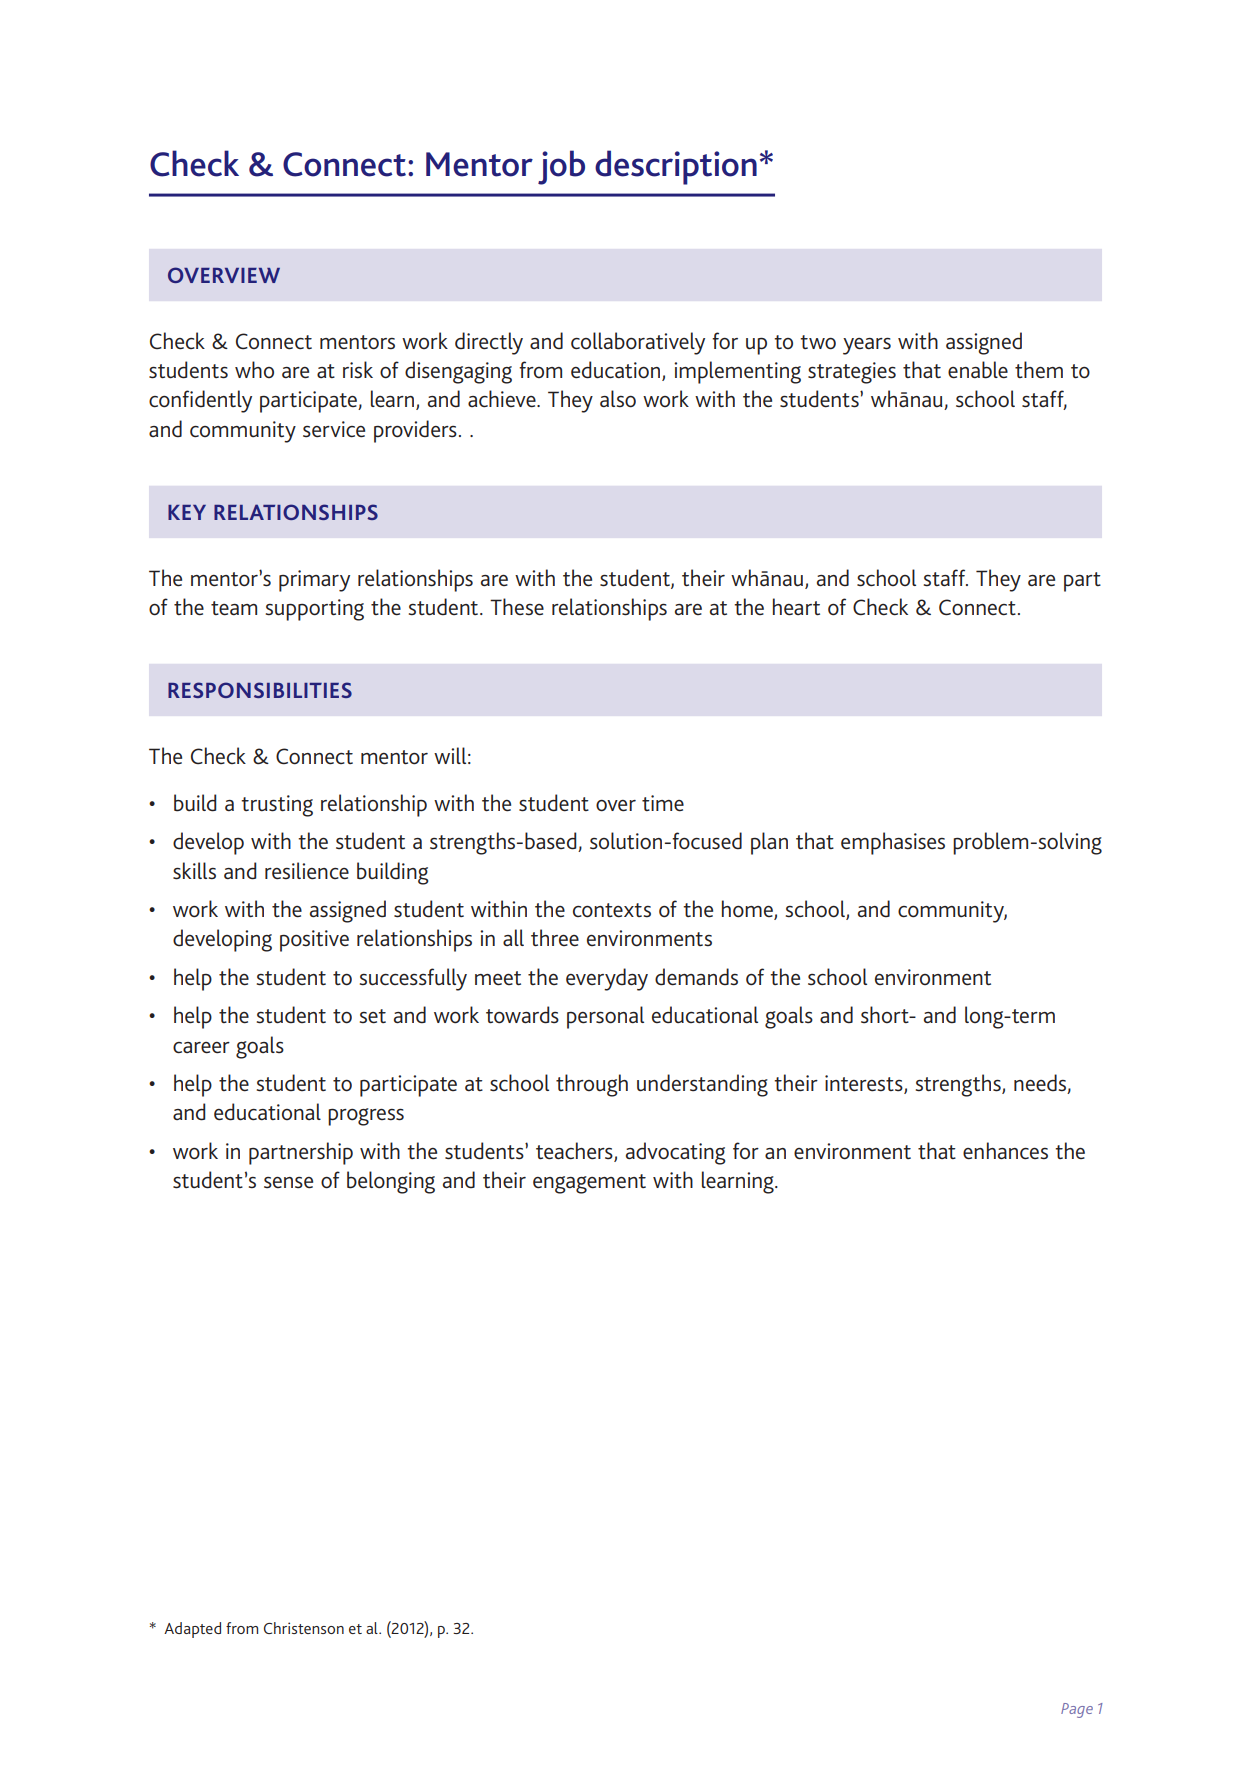 This document has width=1251, height=1770. I want to click on RESPONSIBILITIES, so click(260, 690).
